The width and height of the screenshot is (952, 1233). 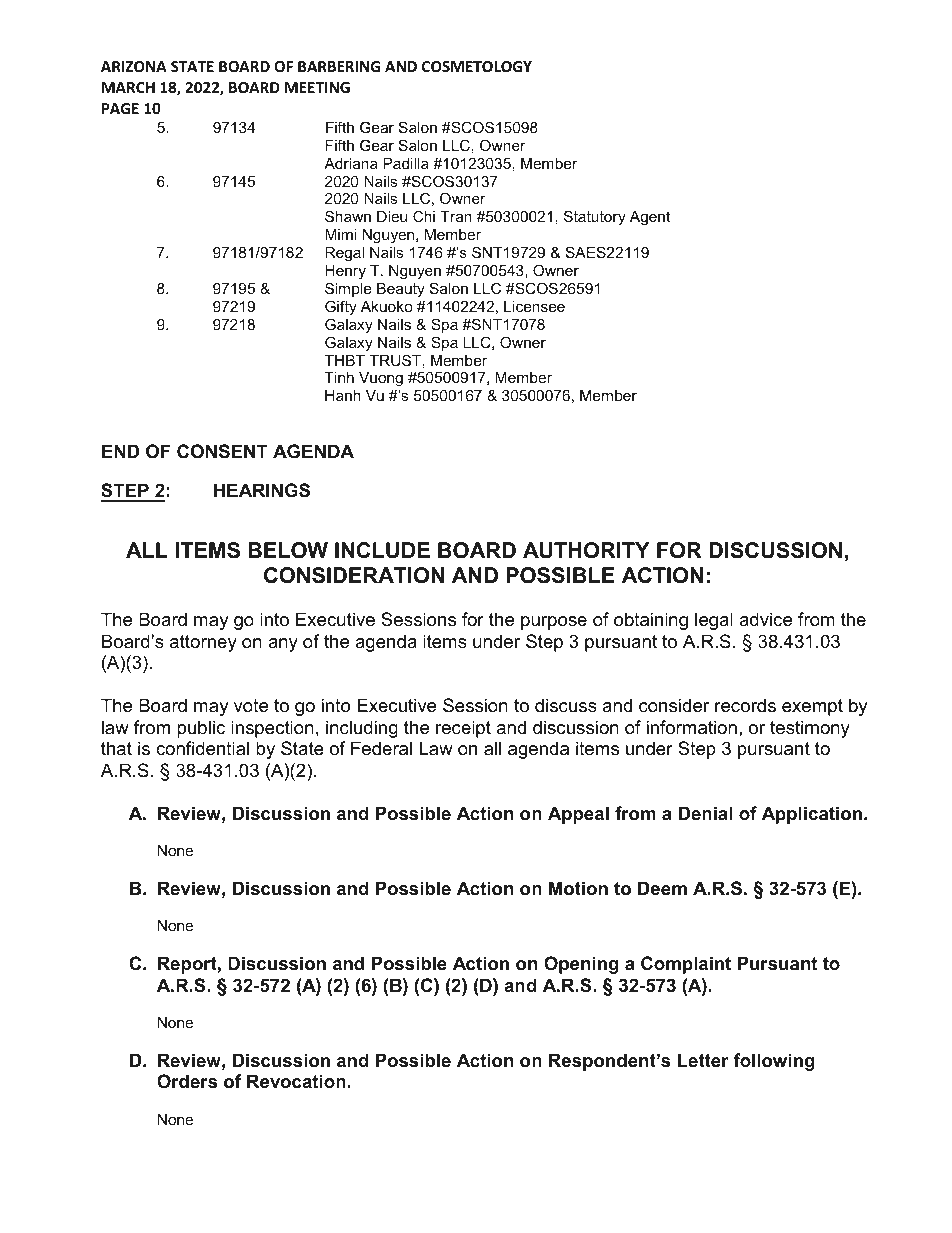 I want to click on AUTHORITY, so click(x=586, y=550).
